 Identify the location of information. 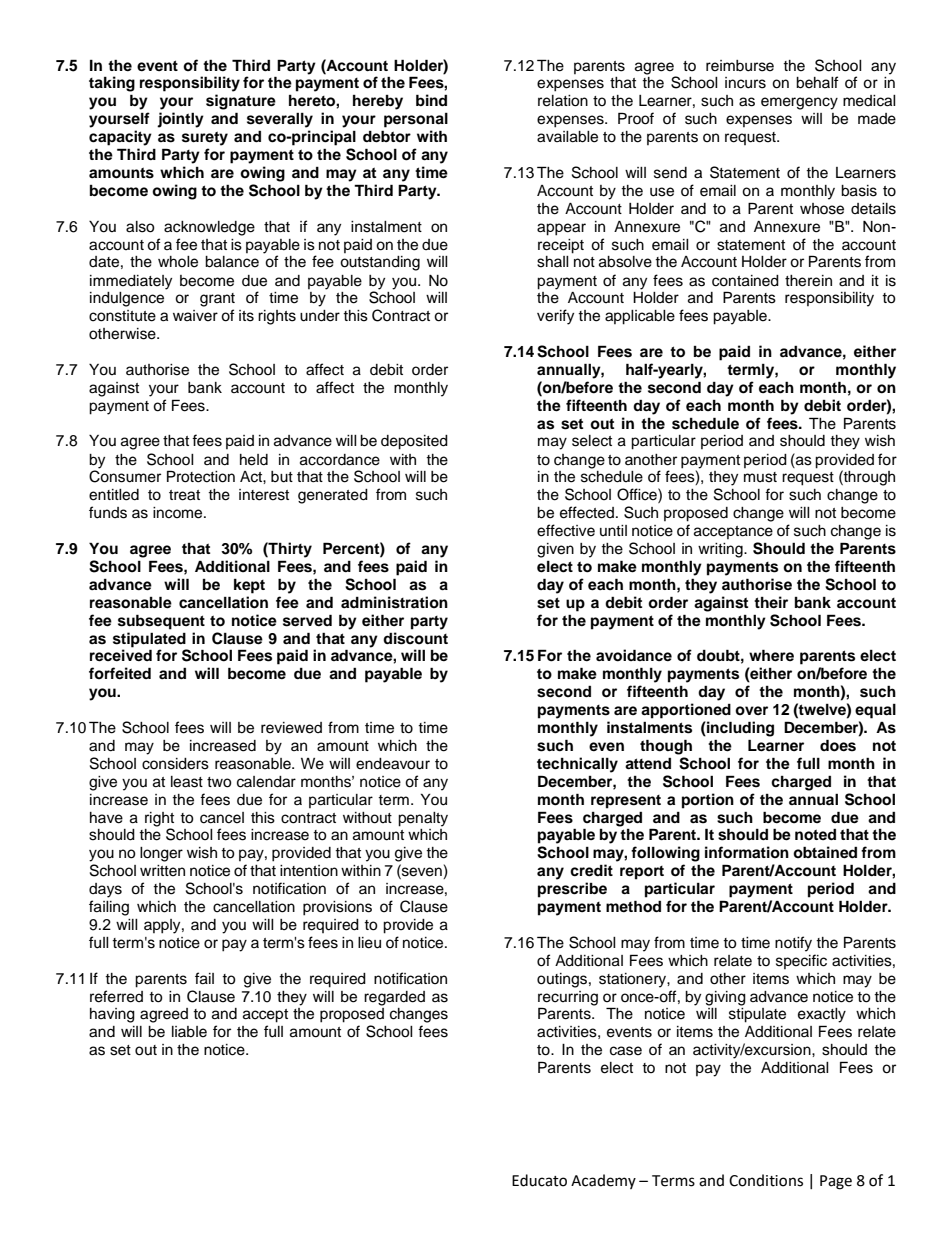
(747, 852).
